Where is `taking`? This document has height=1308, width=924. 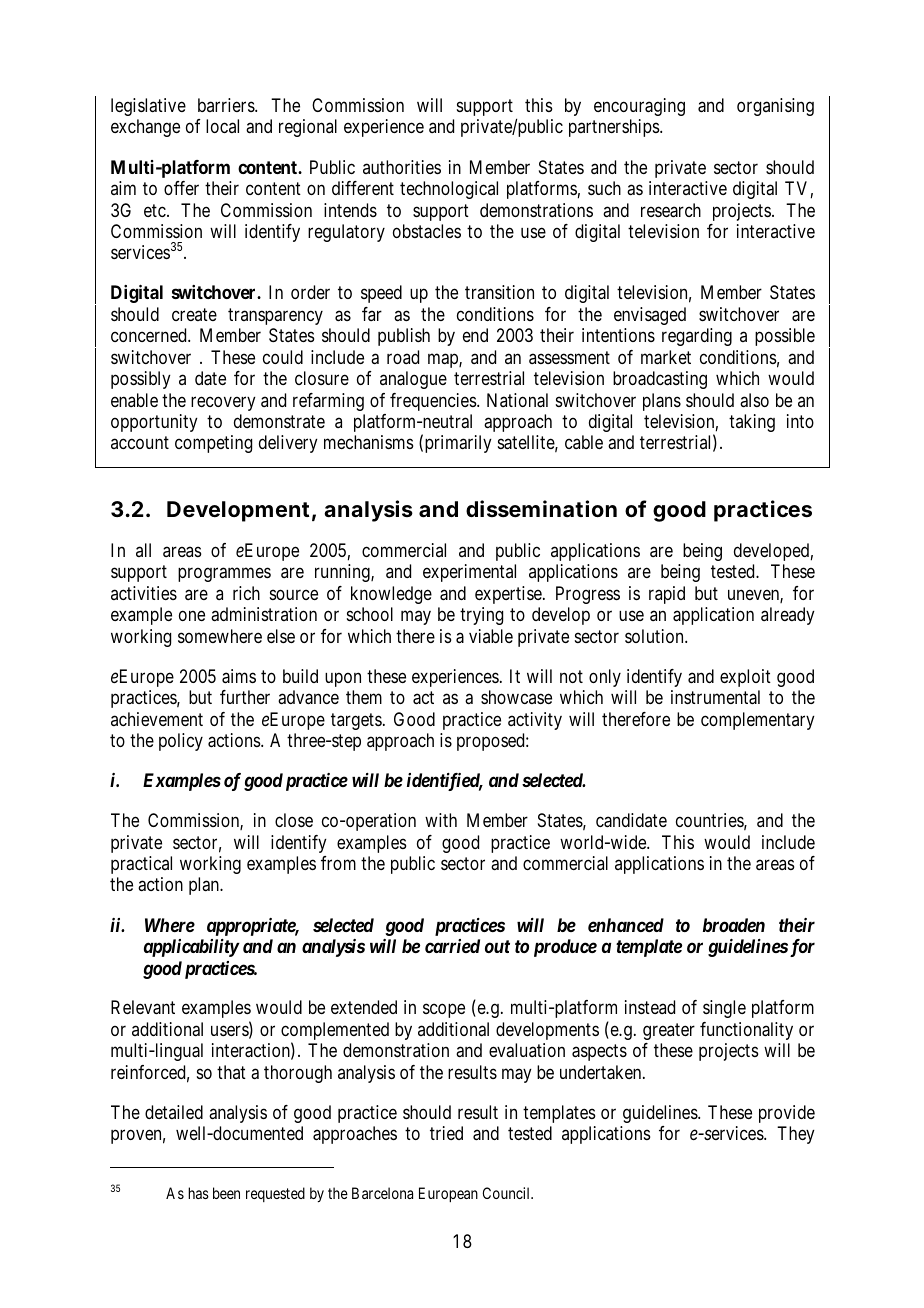
taking is located at coordinates (752, 423).
